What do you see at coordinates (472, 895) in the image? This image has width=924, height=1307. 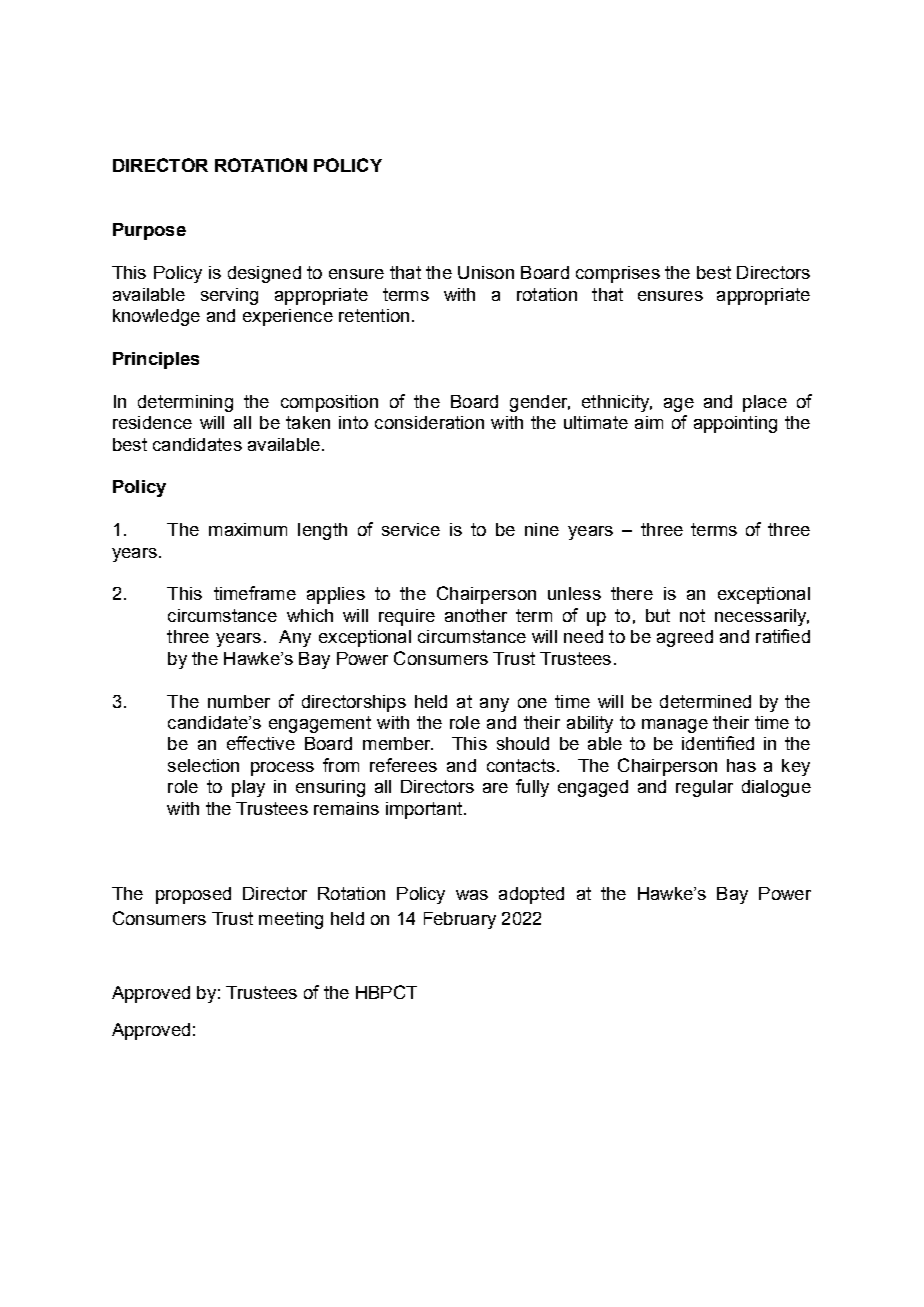 I see `was` at bounding box center [472, 895].
